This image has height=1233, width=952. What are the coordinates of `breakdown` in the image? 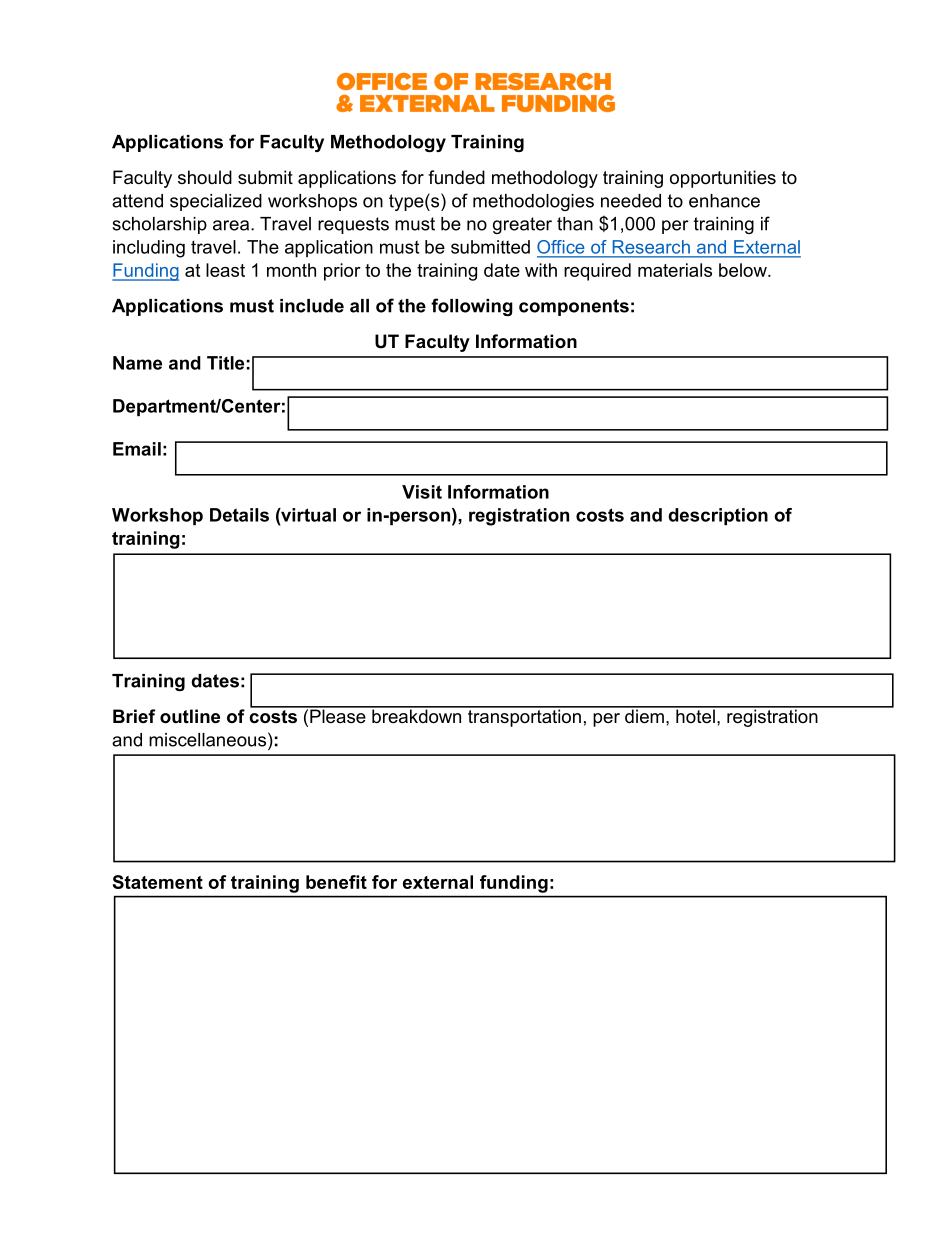 It's located at (417, 715).
